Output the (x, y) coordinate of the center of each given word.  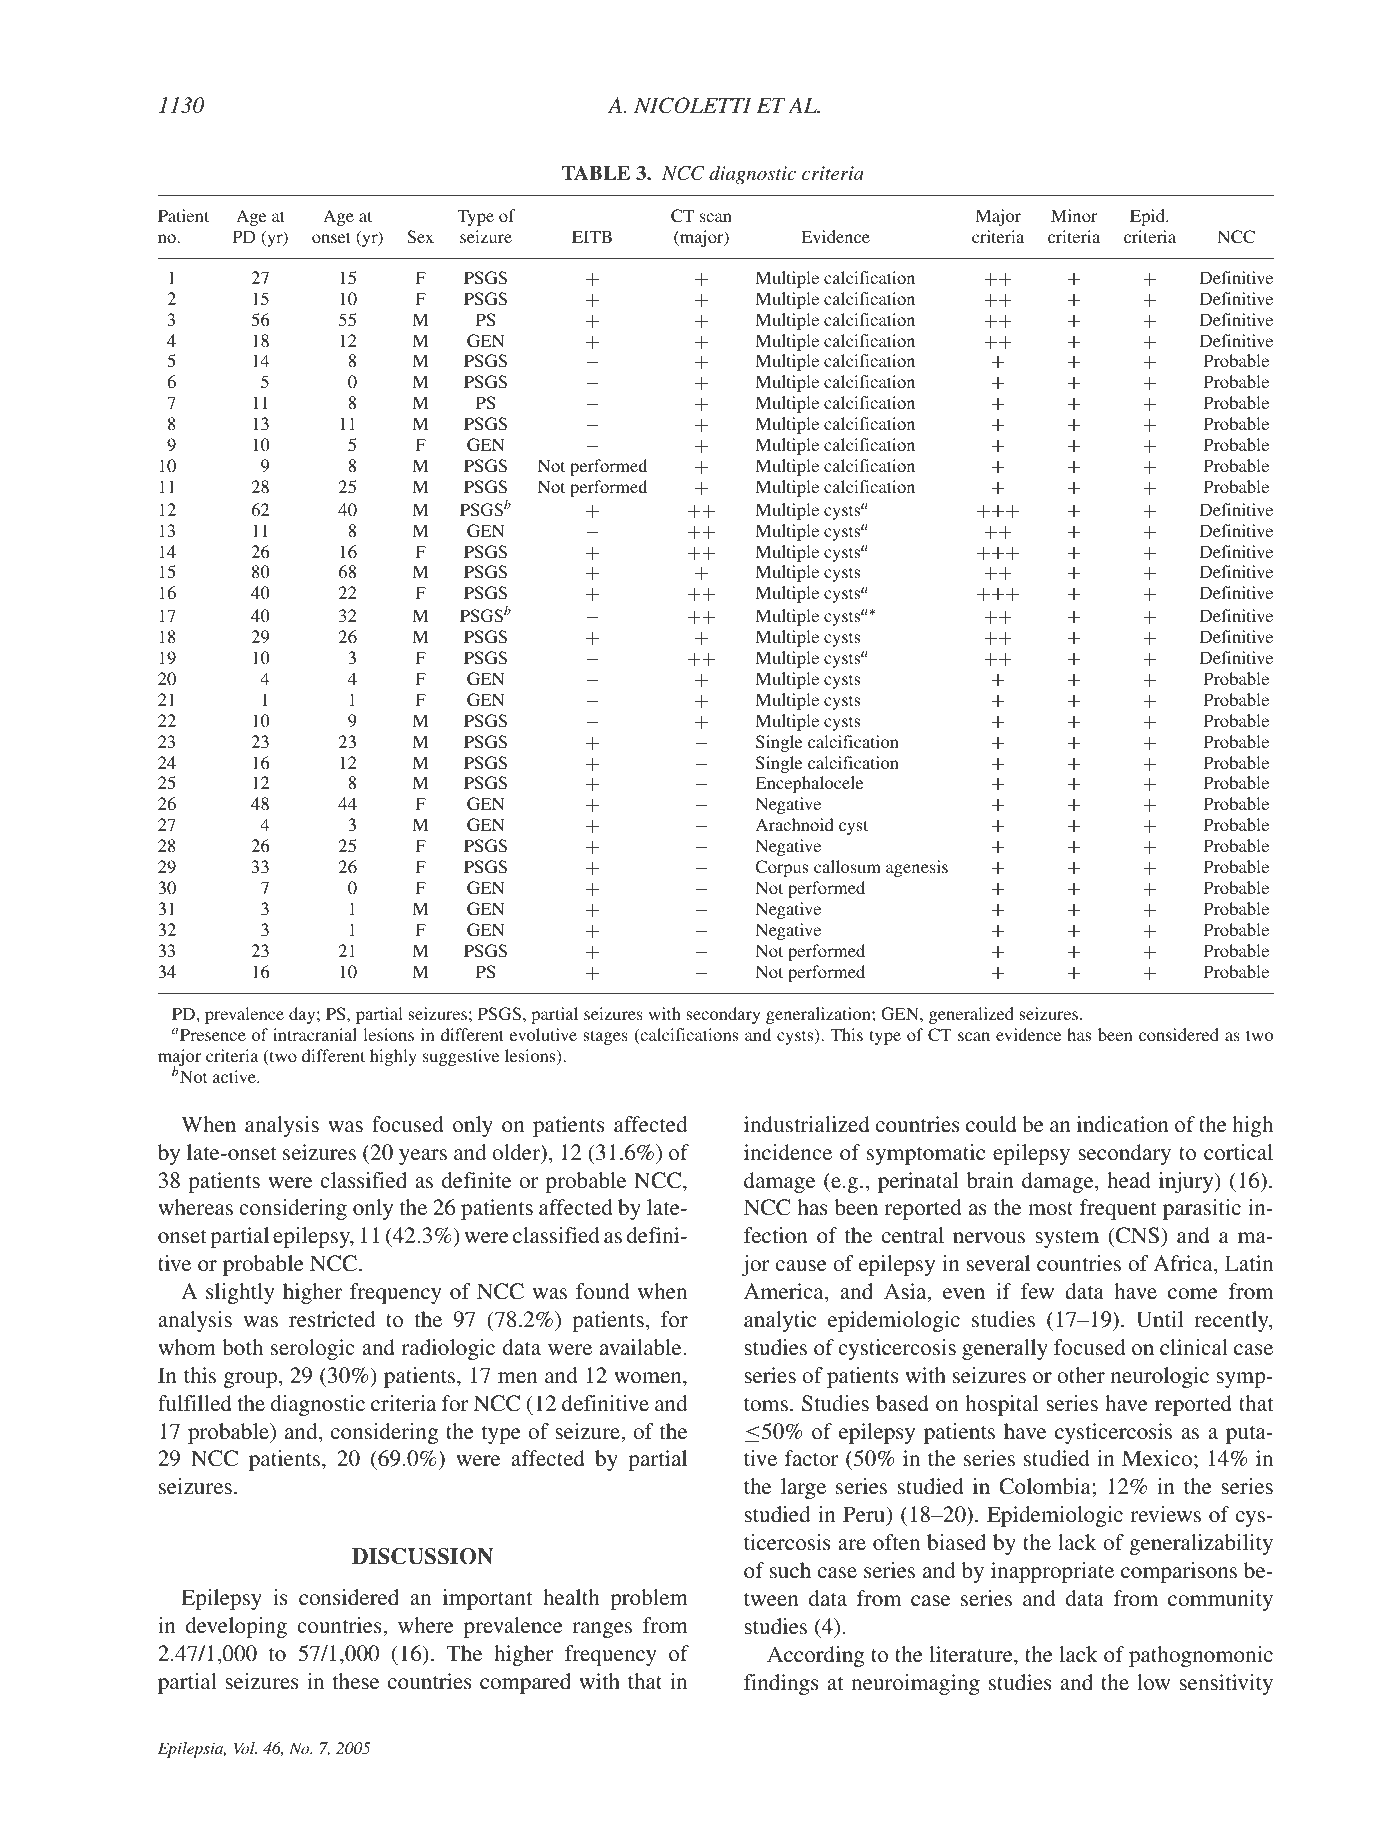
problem (649, 1599)
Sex (420, 236)
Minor (1074, 215)
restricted (332, 1319)
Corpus (781, 868)
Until (1159, 1319)
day (303, 1015)
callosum (847, 866)
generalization (819, 1015)
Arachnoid (795, 824)
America (785, 1292)
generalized (971, 1015)
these (356, 1681)
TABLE (596, 172)
